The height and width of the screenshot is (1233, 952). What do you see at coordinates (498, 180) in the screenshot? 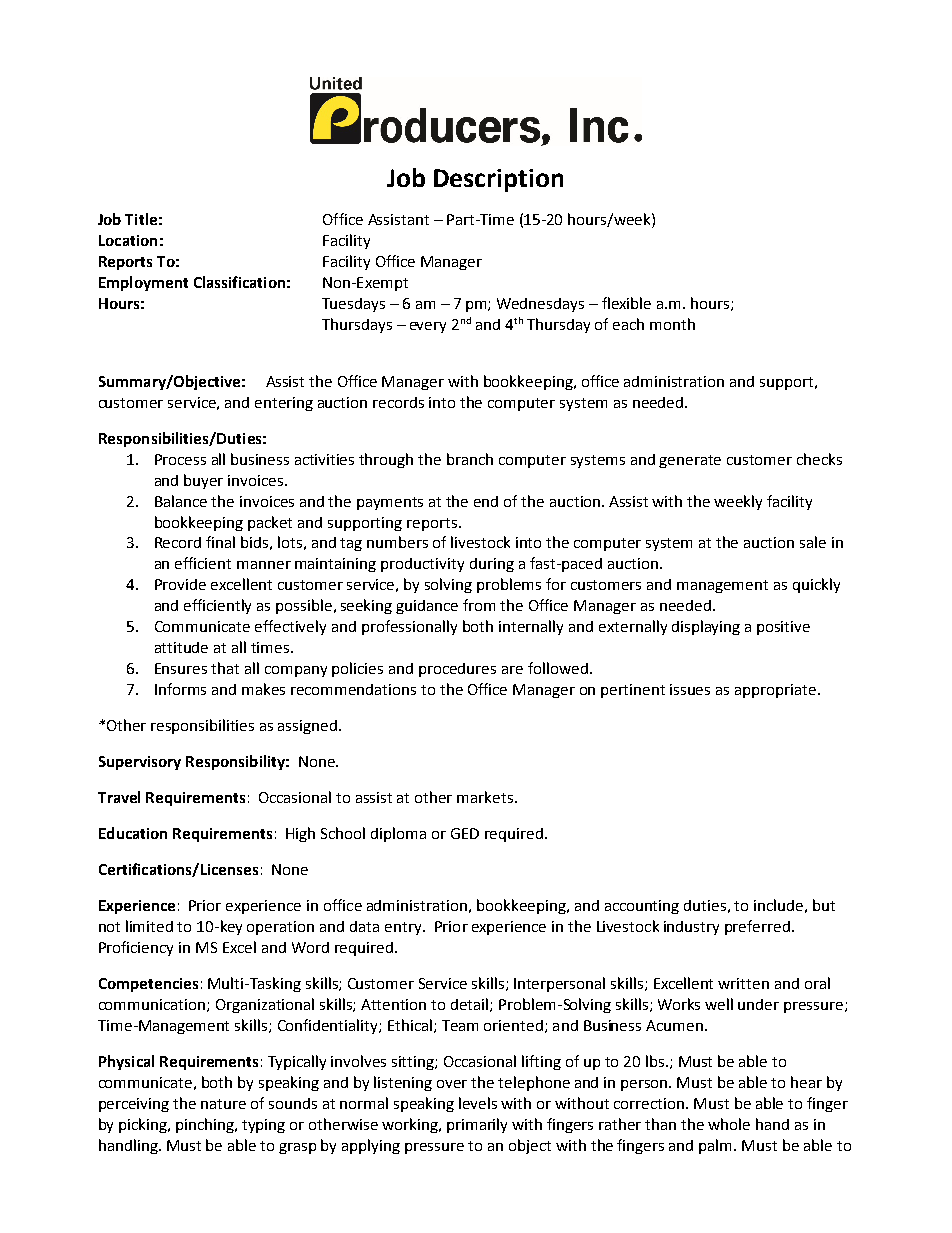
I see `Description` at bounding box center [498, 180].
